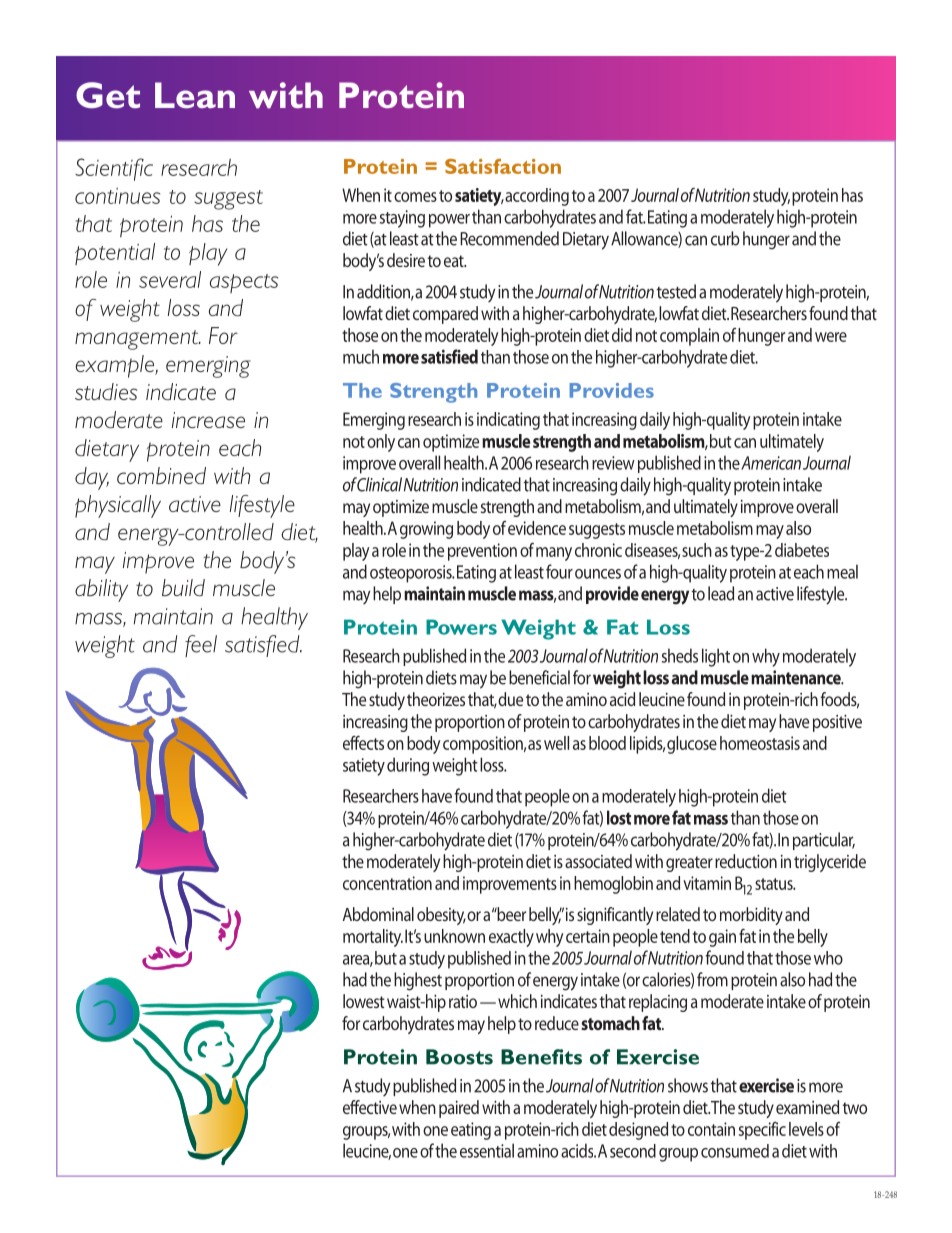  Describe the element at coordinates (503, 166) in the image. I see `Satisfaction` at that location.
